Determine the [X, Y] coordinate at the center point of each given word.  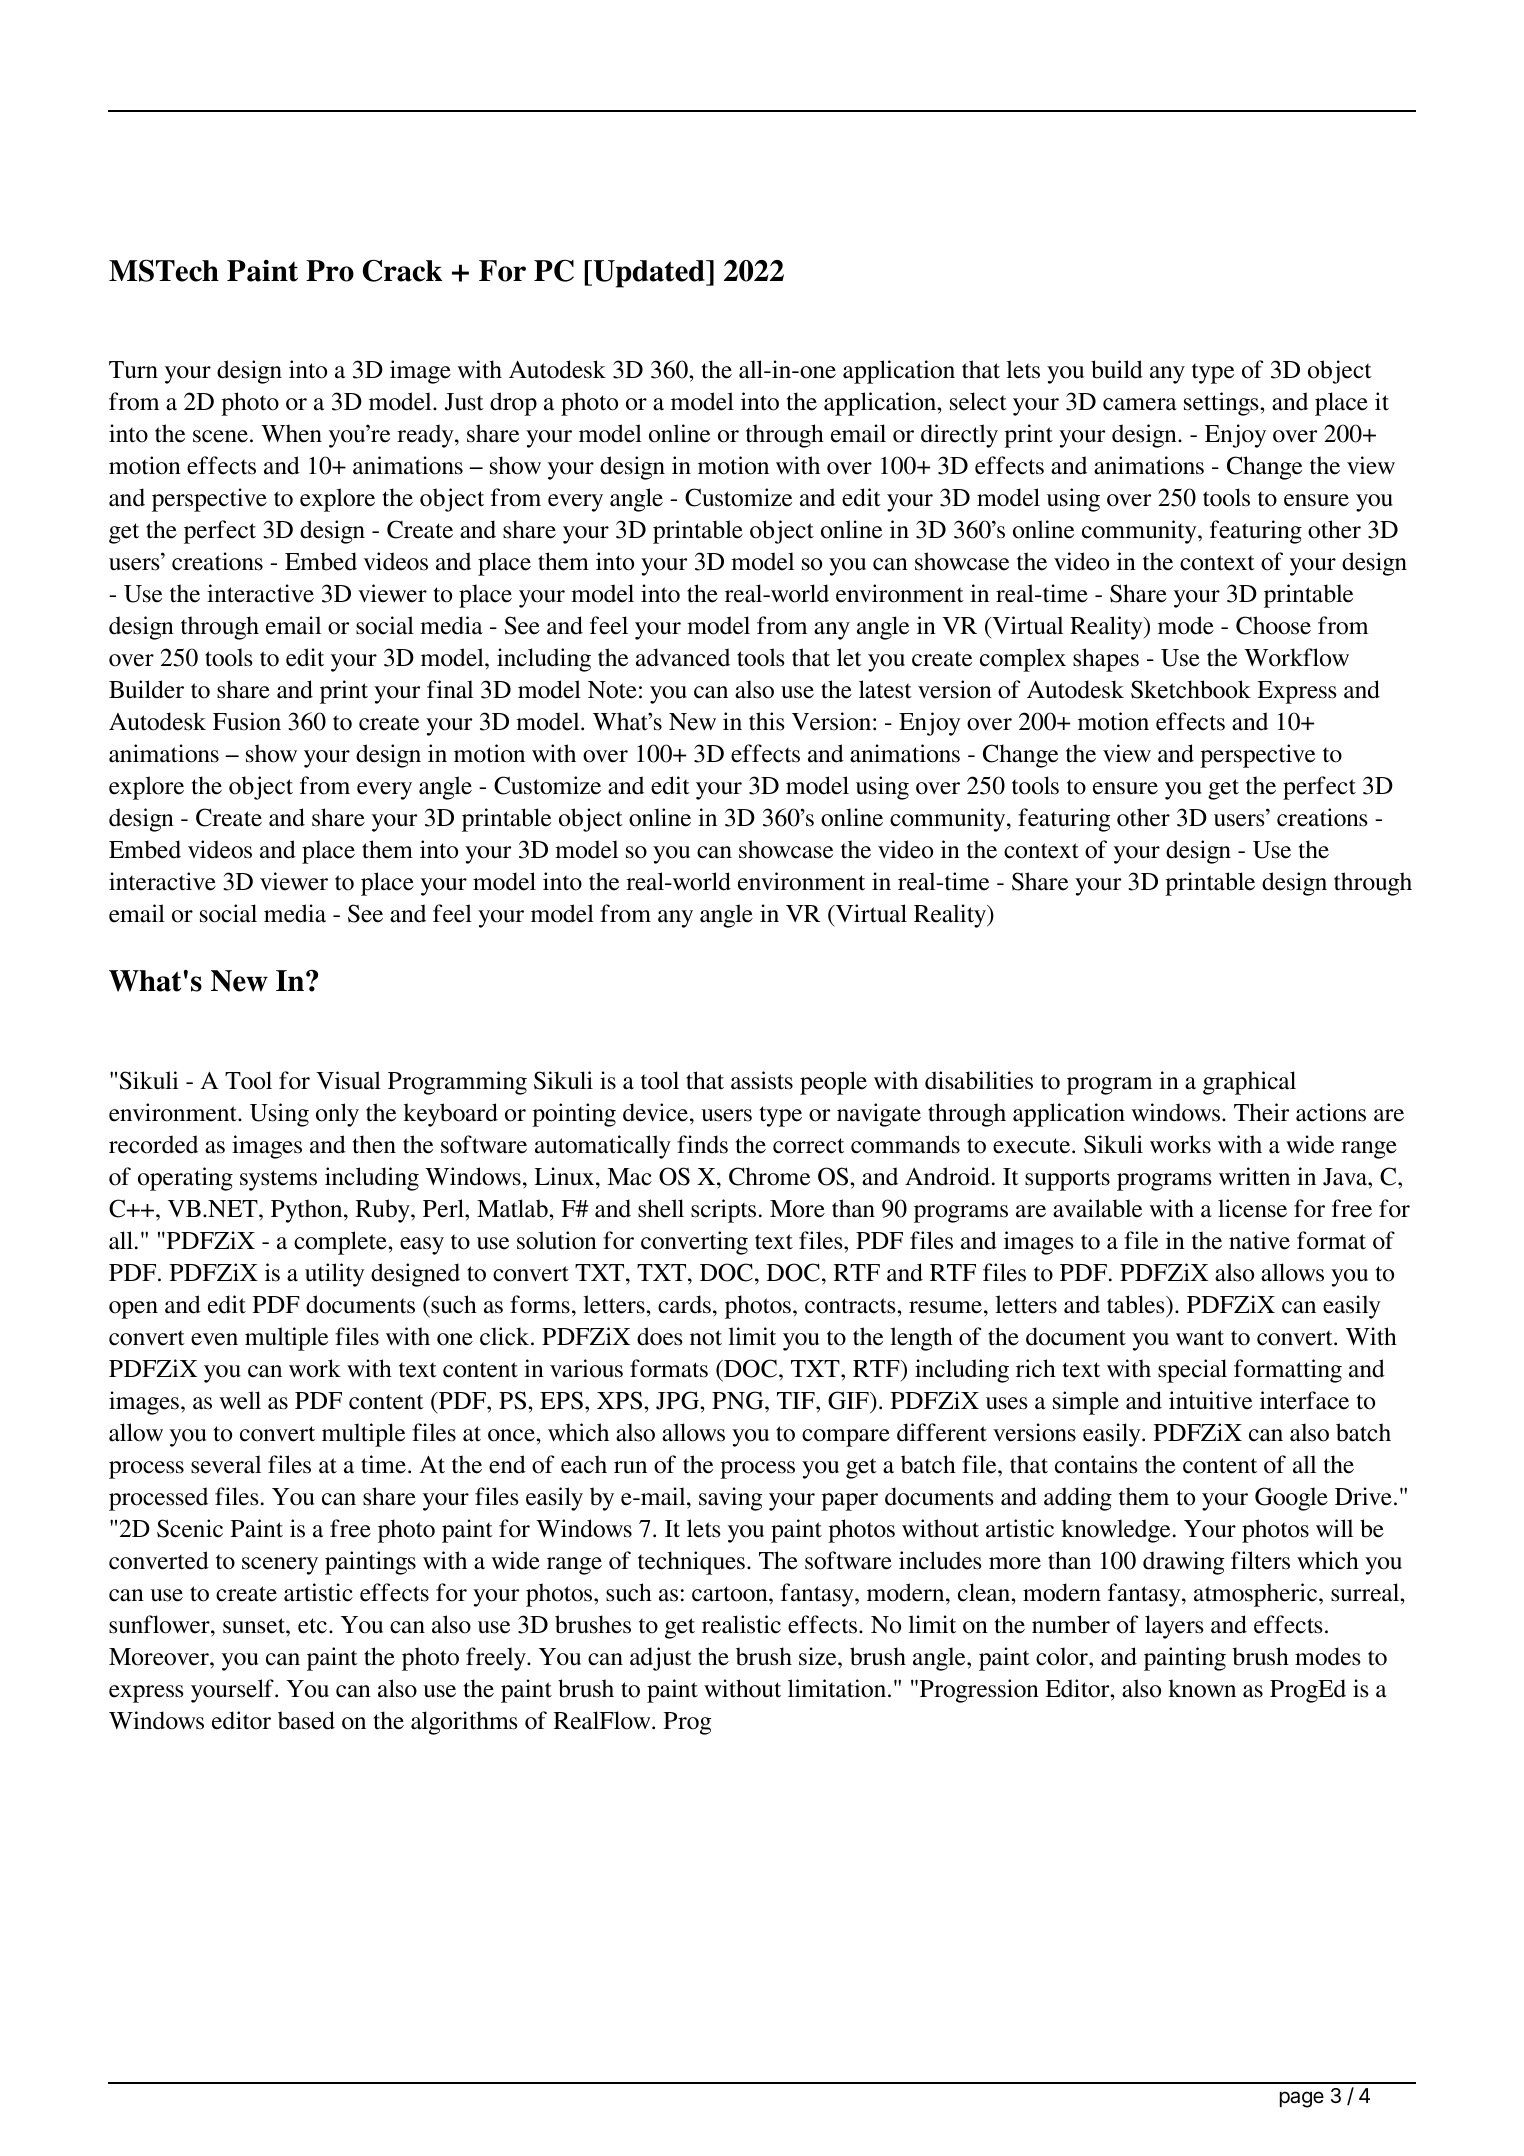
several [226, 1464]
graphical [1249, 1083]
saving [730, 1499]
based [306, 1720]
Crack [402, 270]
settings [1222, 404]
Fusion [247, 721]
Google [1291, 1499]
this [766, 721]
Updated [649, 274]
